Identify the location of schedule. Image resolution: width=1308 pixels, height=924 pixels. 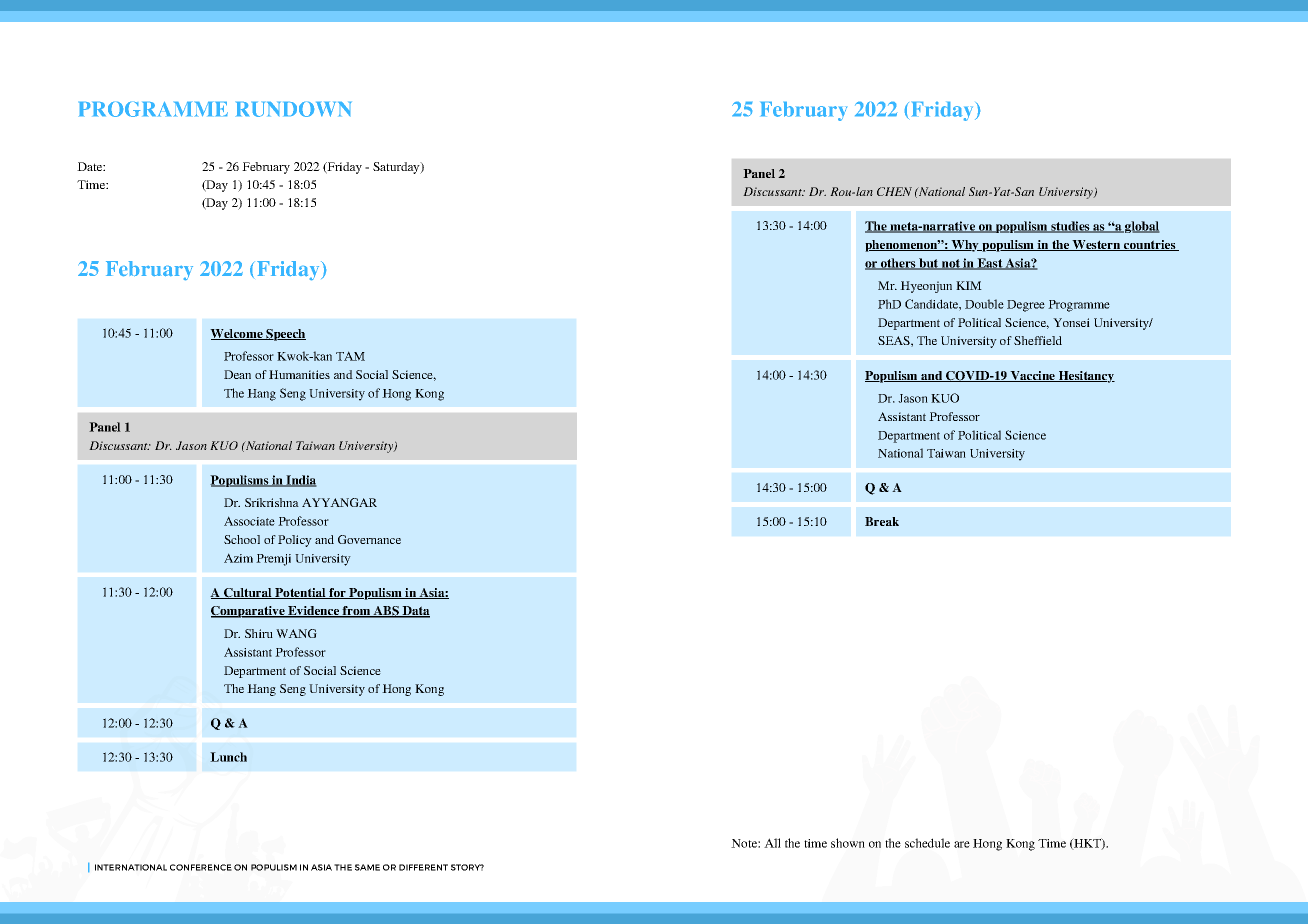
(927, 843).
